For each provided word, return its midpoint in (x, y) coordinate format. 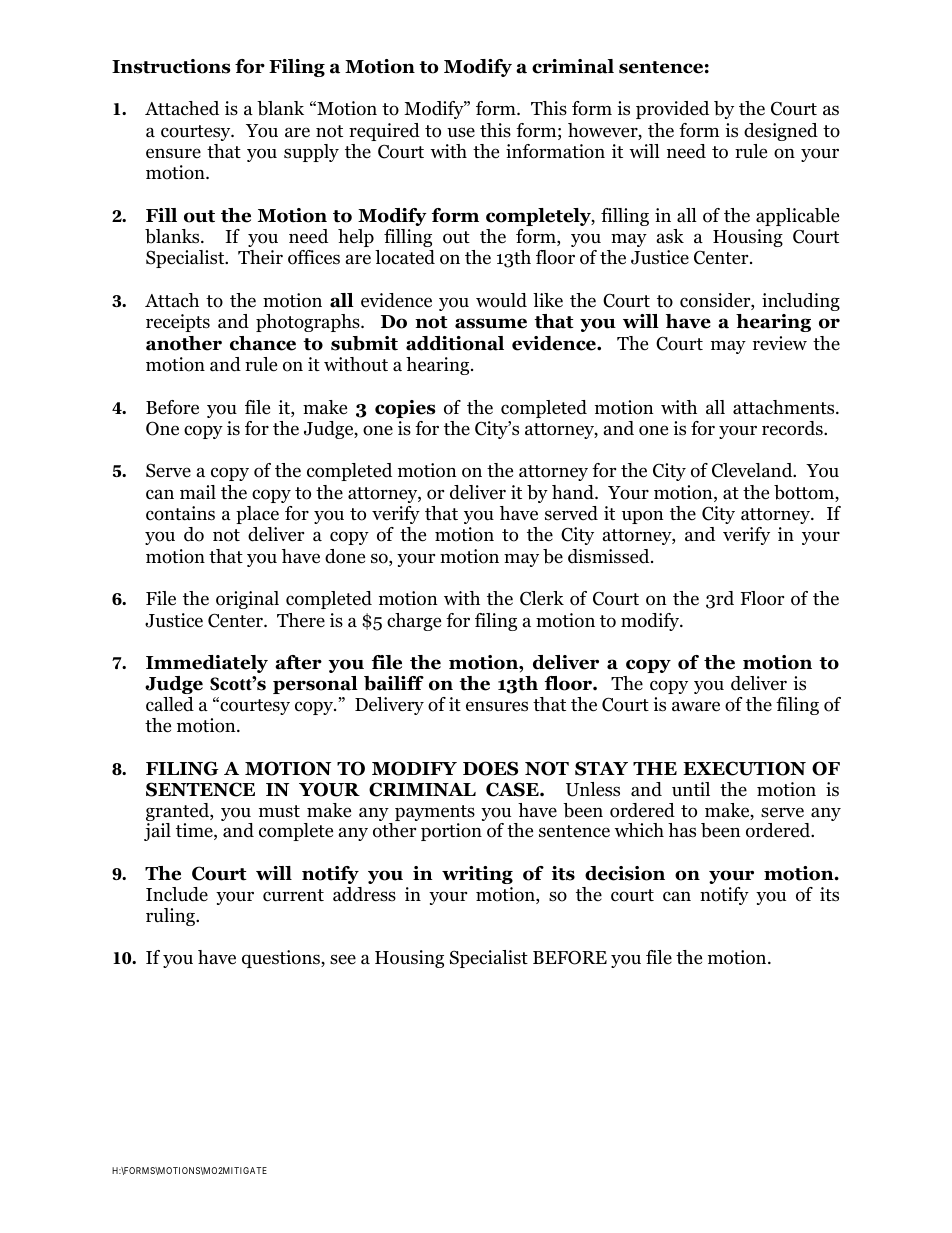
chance (263, 343)
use (461, 132)
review (780, 343)
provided (672, 110)
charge (414, 622)
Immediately (207, 664)
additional (455, 343)
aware (696, 706)
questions (282, 959)
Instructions (171, 66)
